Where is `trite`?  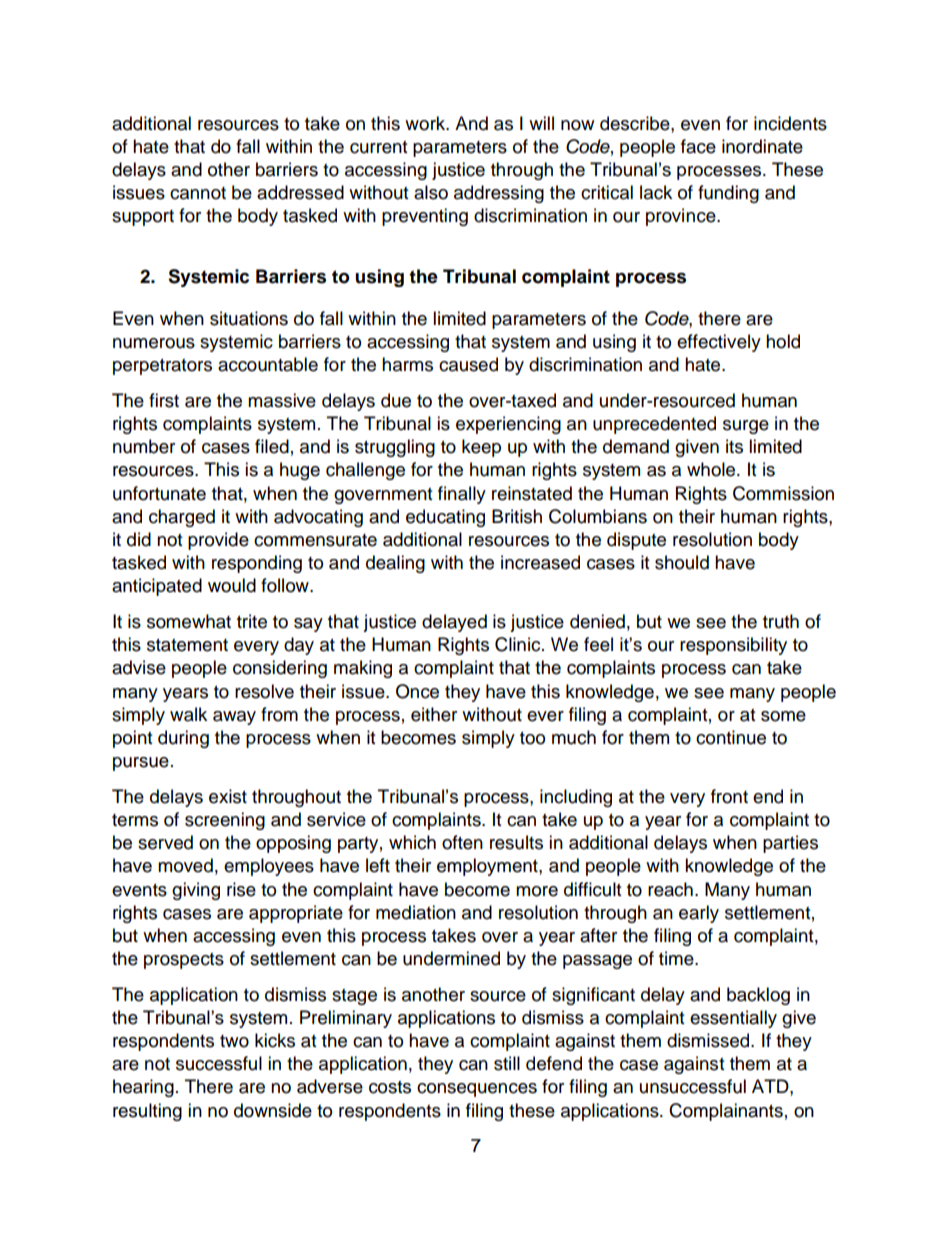 trite is located at coordinates (252, 621).
